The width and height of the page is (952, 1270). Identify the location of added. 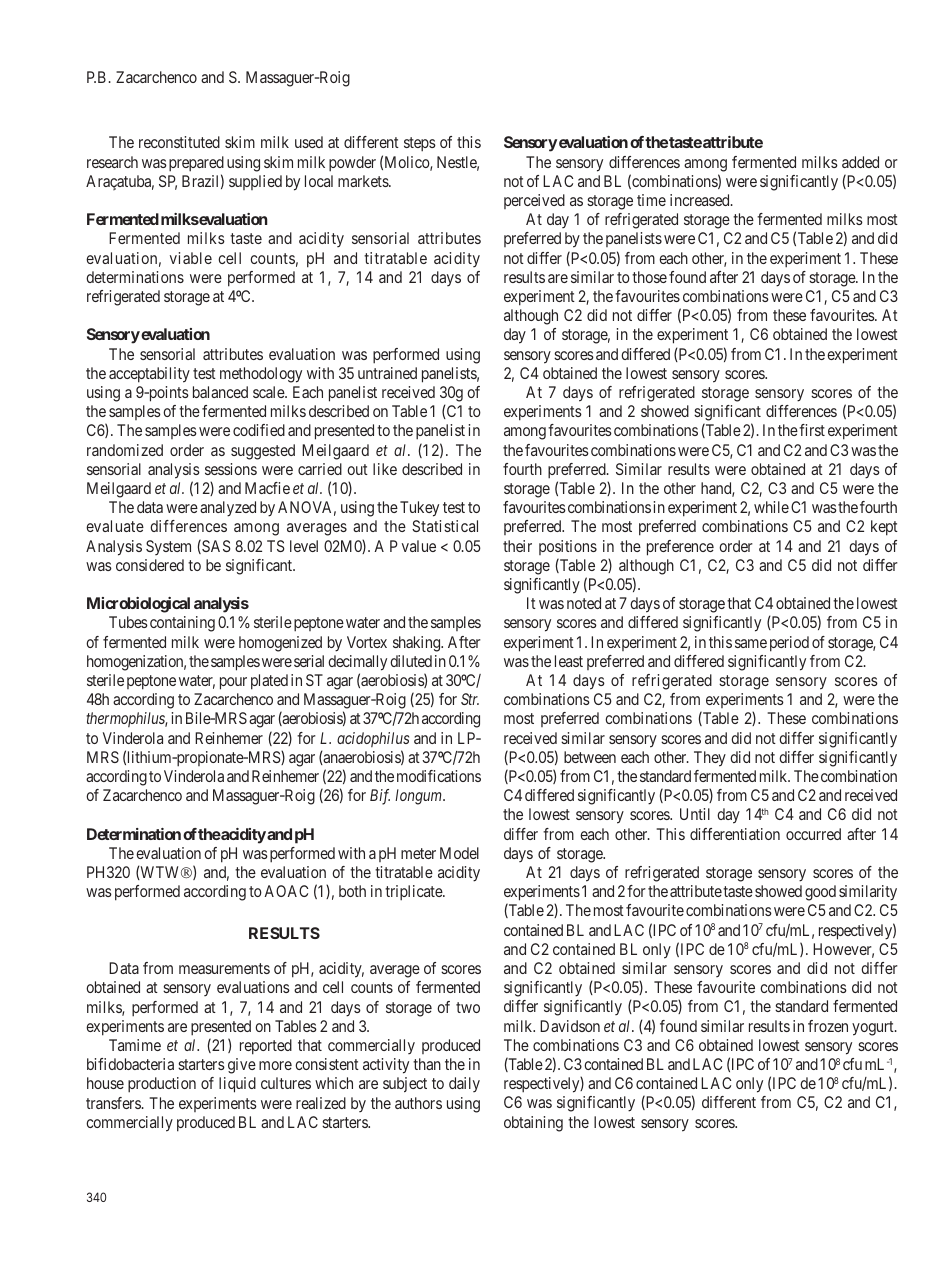
(860, 162).
